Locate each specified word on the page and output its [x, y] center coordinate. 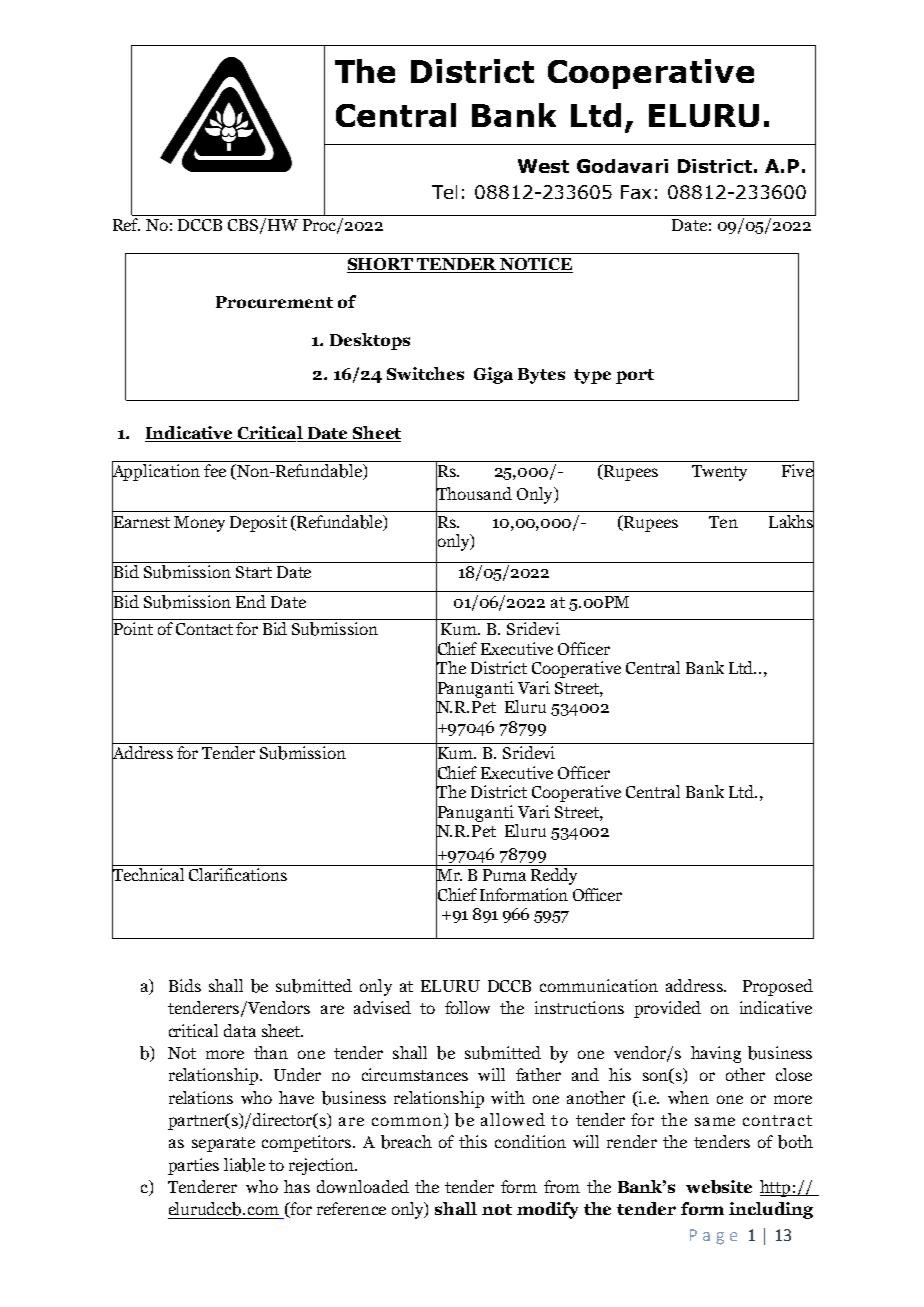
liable [244, 1165]
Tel [444, 192]
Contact [204, 629]
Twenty [719, 473]
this [473, 1141]
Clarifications [238, 874]
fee [215, 470]
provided [667, 1009]
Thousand [474, 493]
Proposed [778, 987]
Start [254, 572]
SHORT [381, 265]
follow [467, 1007]
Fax [636, 192]
